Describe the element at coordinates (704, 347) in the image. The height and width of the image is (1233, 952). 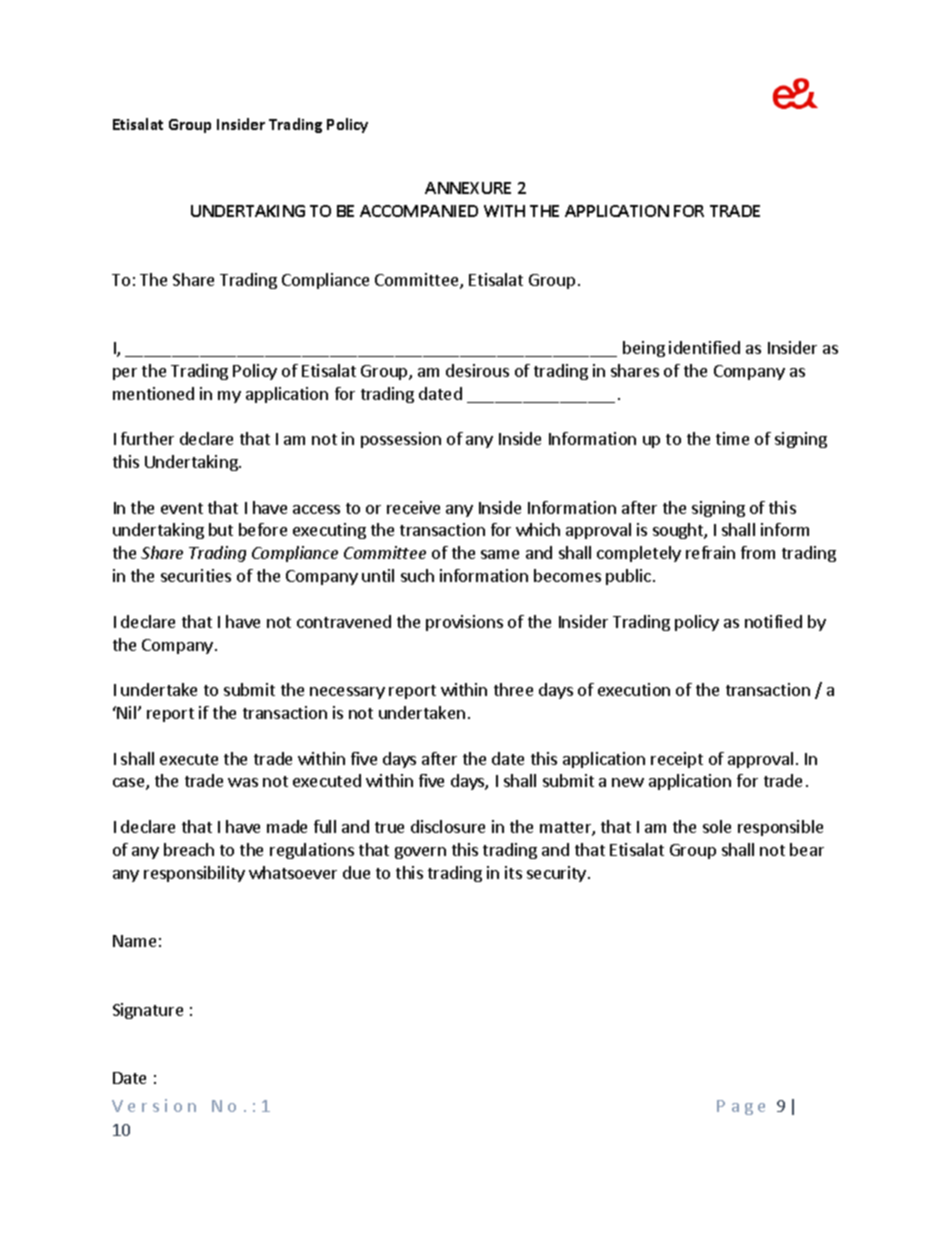
I see `identified` at that location.
